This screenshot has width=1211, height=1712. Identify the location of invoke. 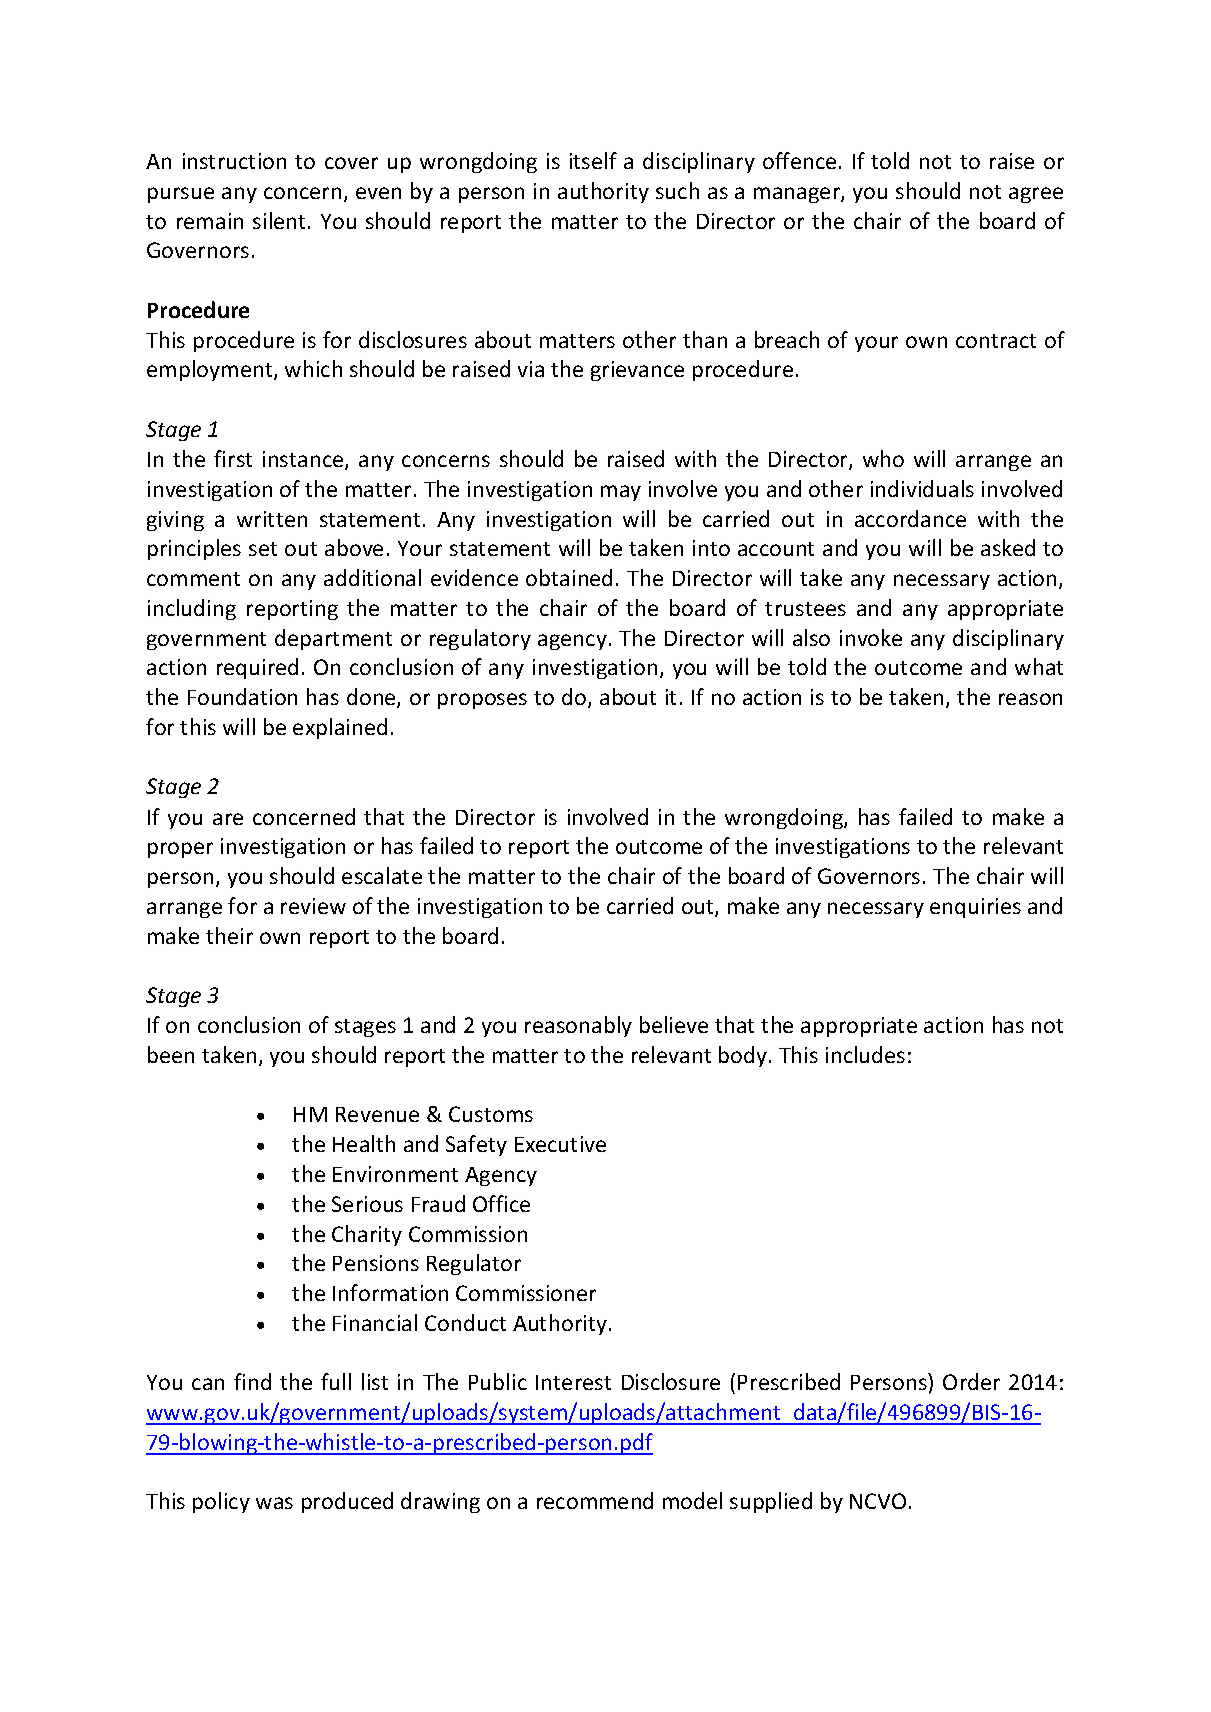
(871, 637).
